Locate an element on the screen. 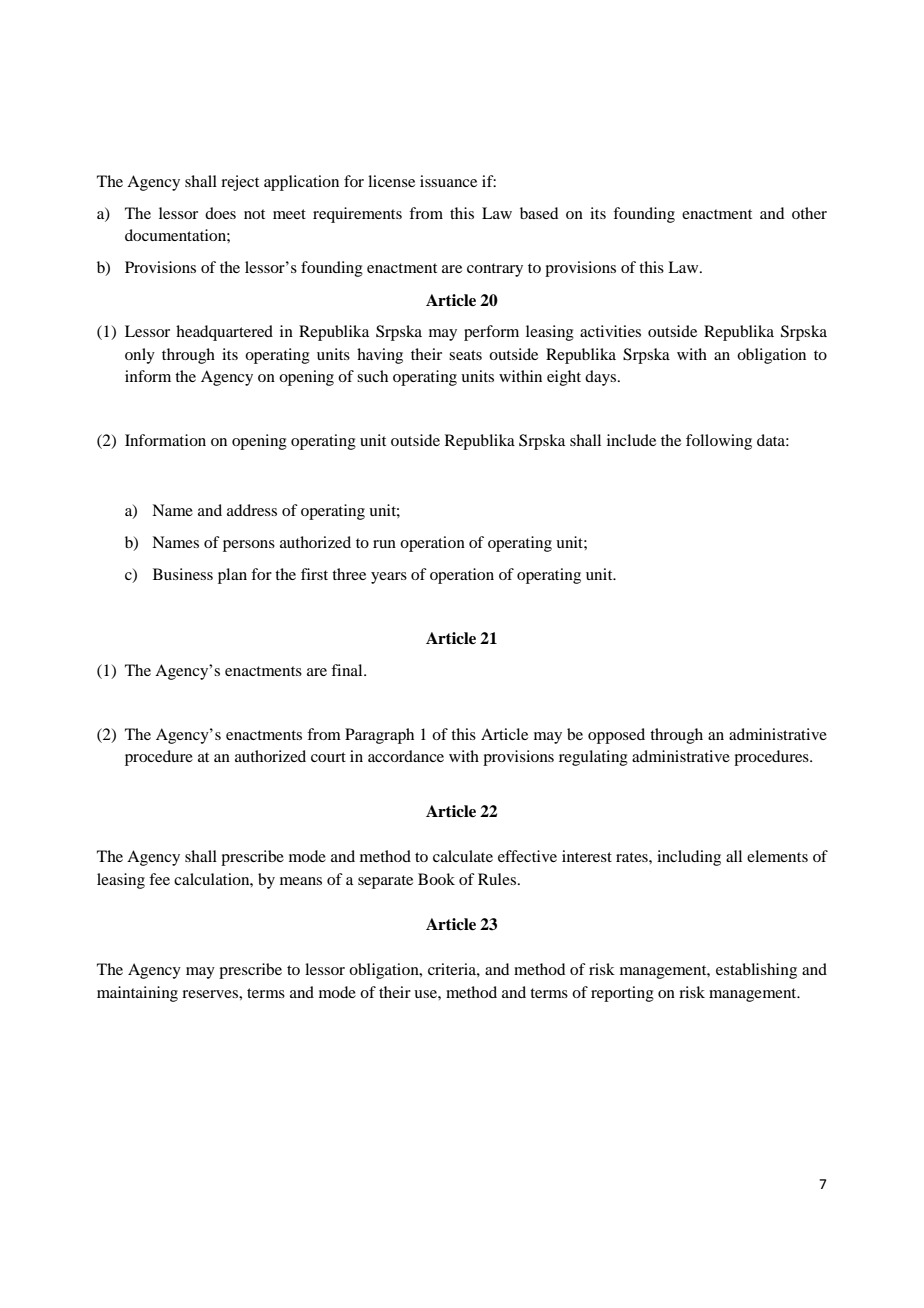  reserves is located at coordinates (211, 994).
